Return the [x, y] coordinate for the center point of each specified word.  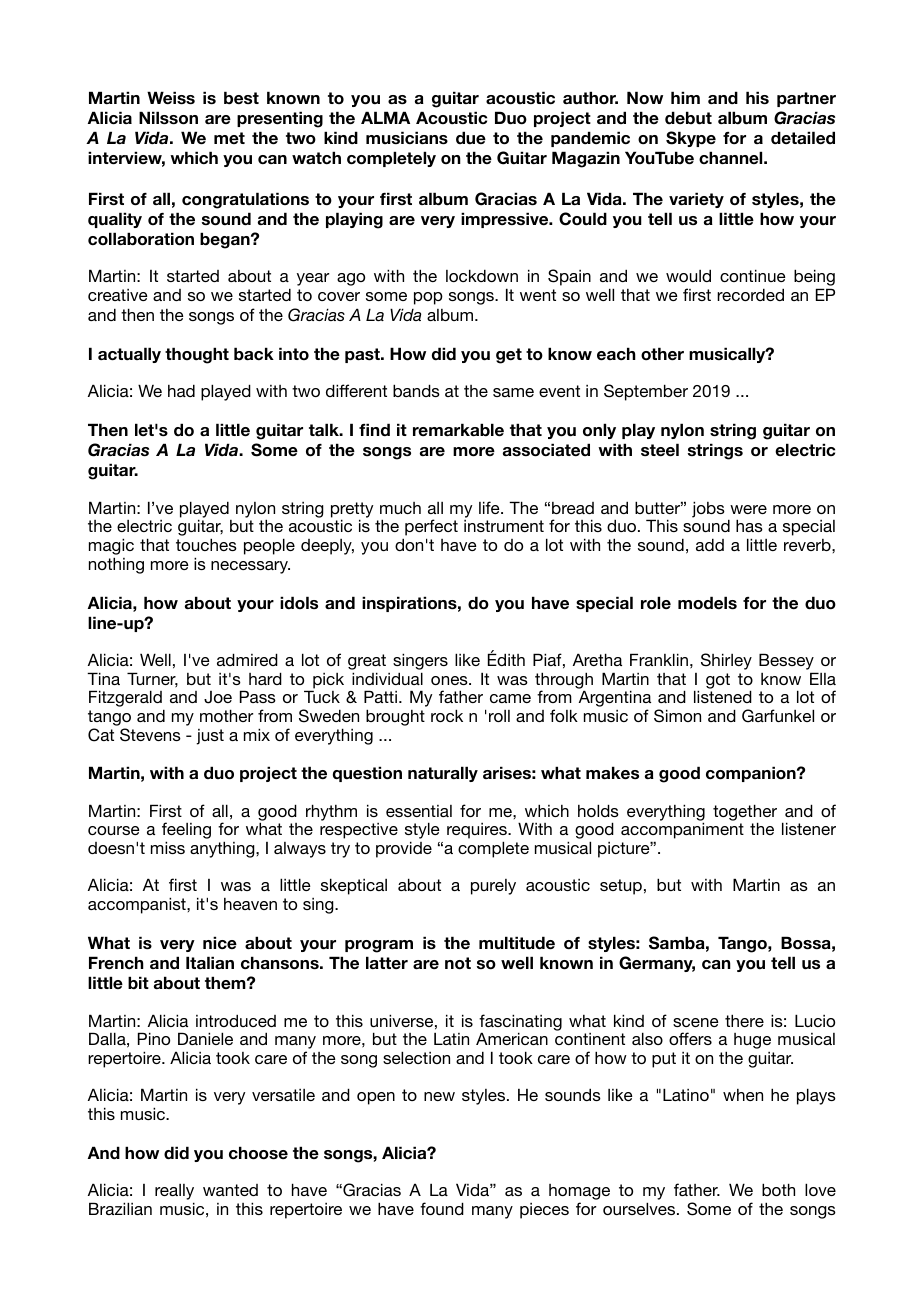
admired [247, 659]
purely [493, 887]
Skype [691, 139]
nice [220, 942]
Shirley [726, 661]
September [646, 392]
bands [416, 390]
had [181, 390]
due [471, 137]
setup [621, 887]
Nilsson [168, 118]
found [442, 1208]
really [174, 1192]
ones [450, 680]
